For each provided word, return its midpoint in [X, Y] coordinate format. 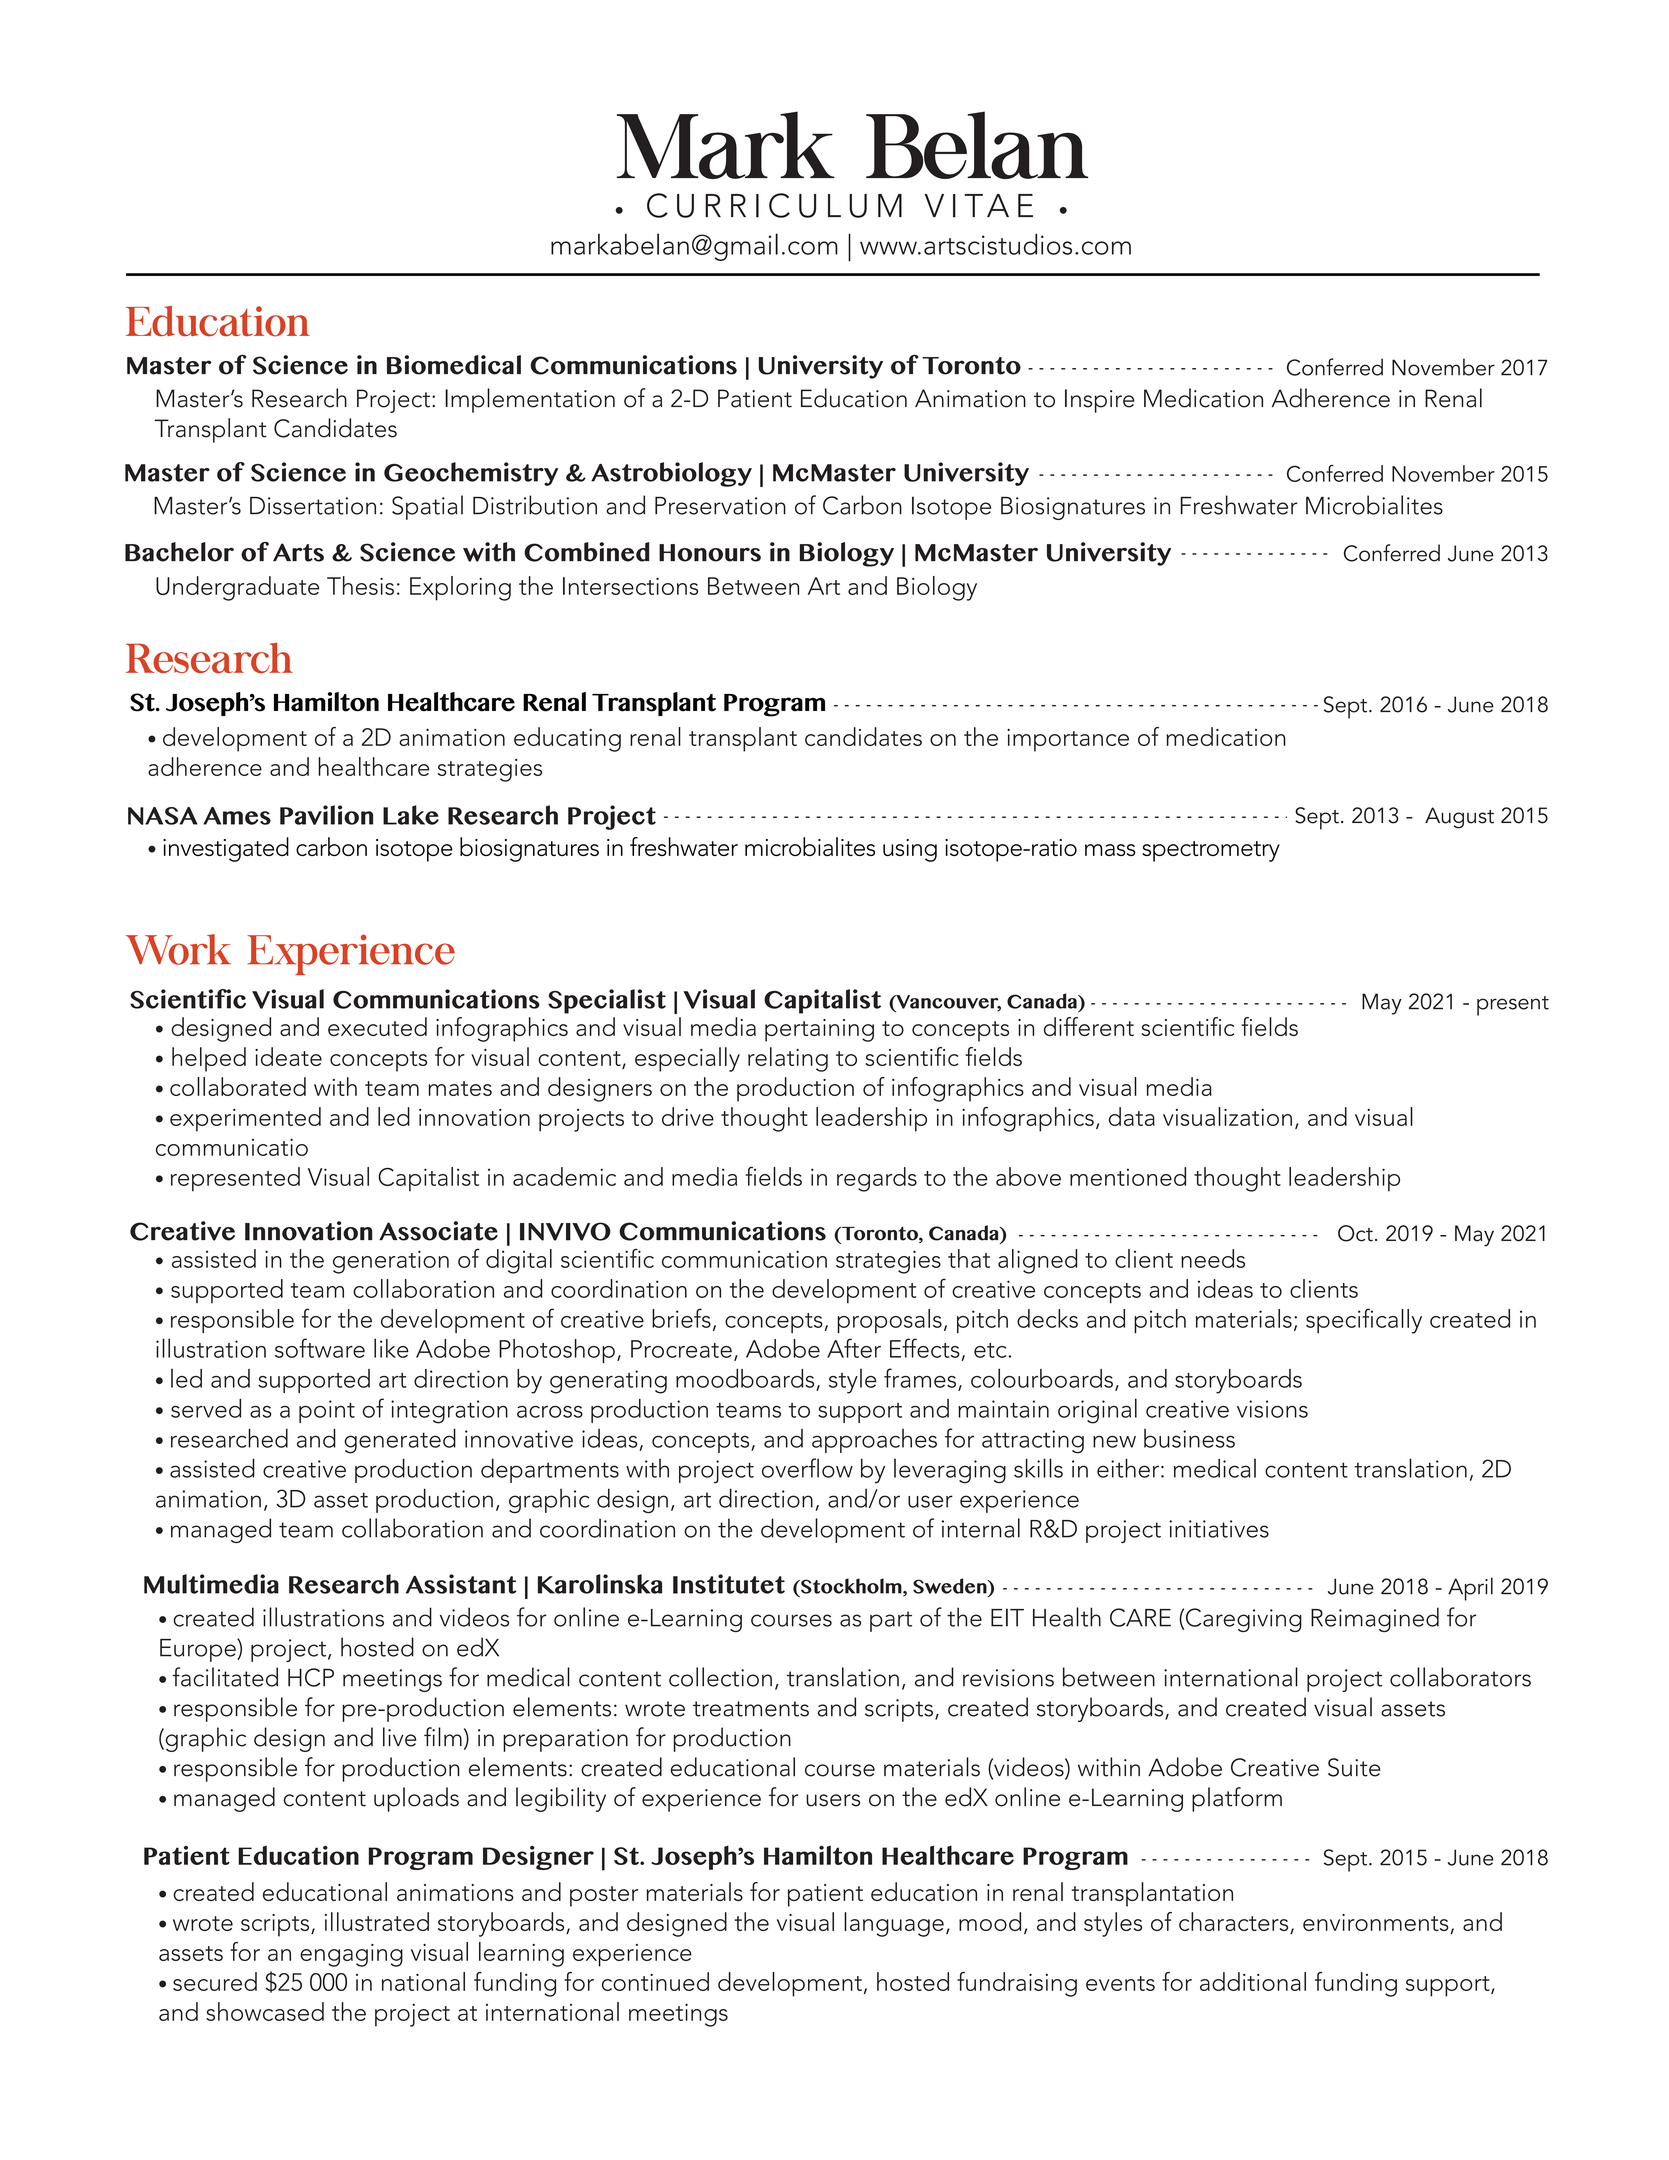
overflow [807, 1468]
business [1189, 1438]
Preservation [720, 505]
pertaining [819, 1030]
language [894, 1924]
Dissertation [313, 506]
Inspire [1099, 401]
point [327, 1411]
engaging [351, 1955]
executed [377, 1026]
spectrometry [1211, 851]
